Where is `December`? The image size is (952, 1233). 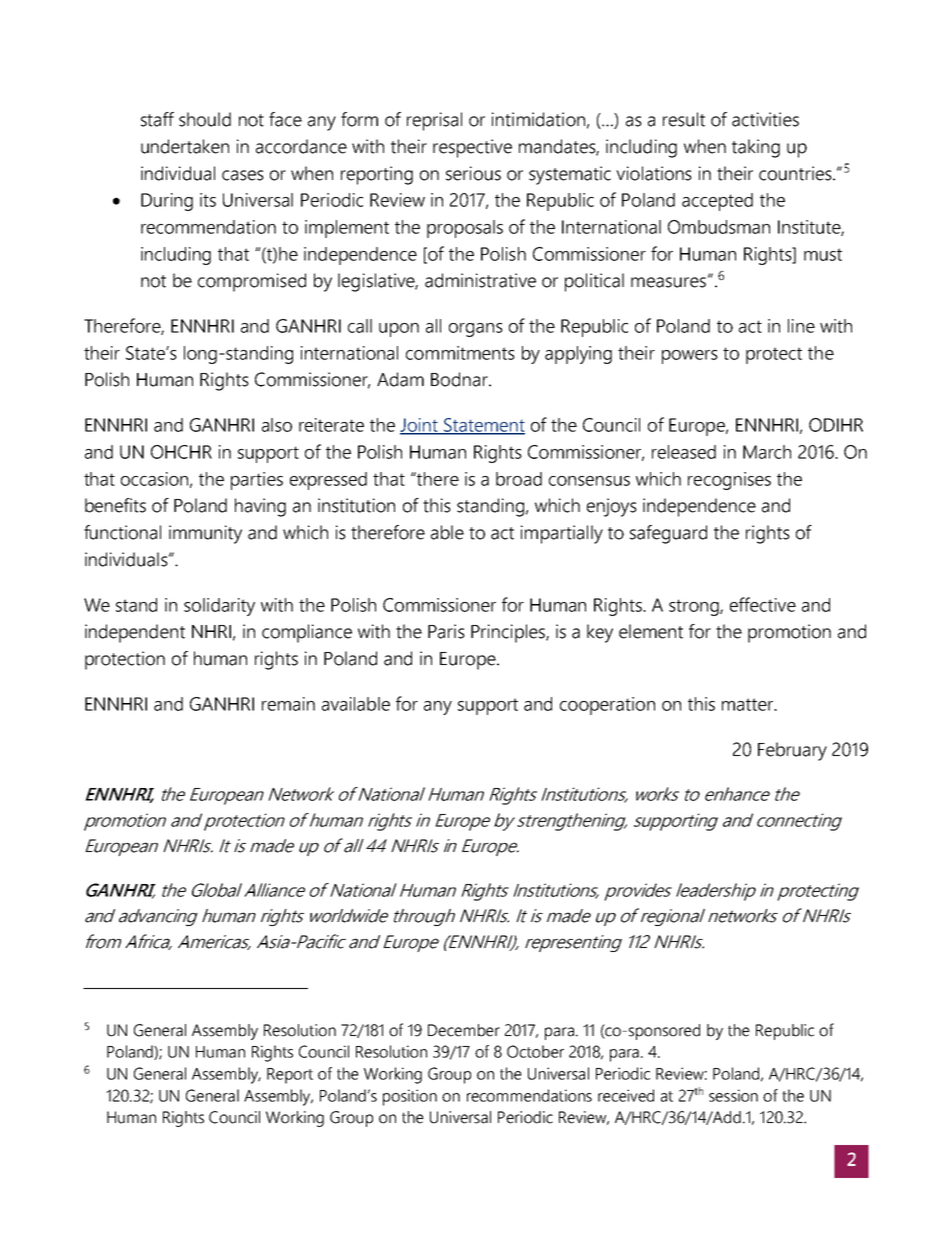
December is located at coordinates (464, 1030).
